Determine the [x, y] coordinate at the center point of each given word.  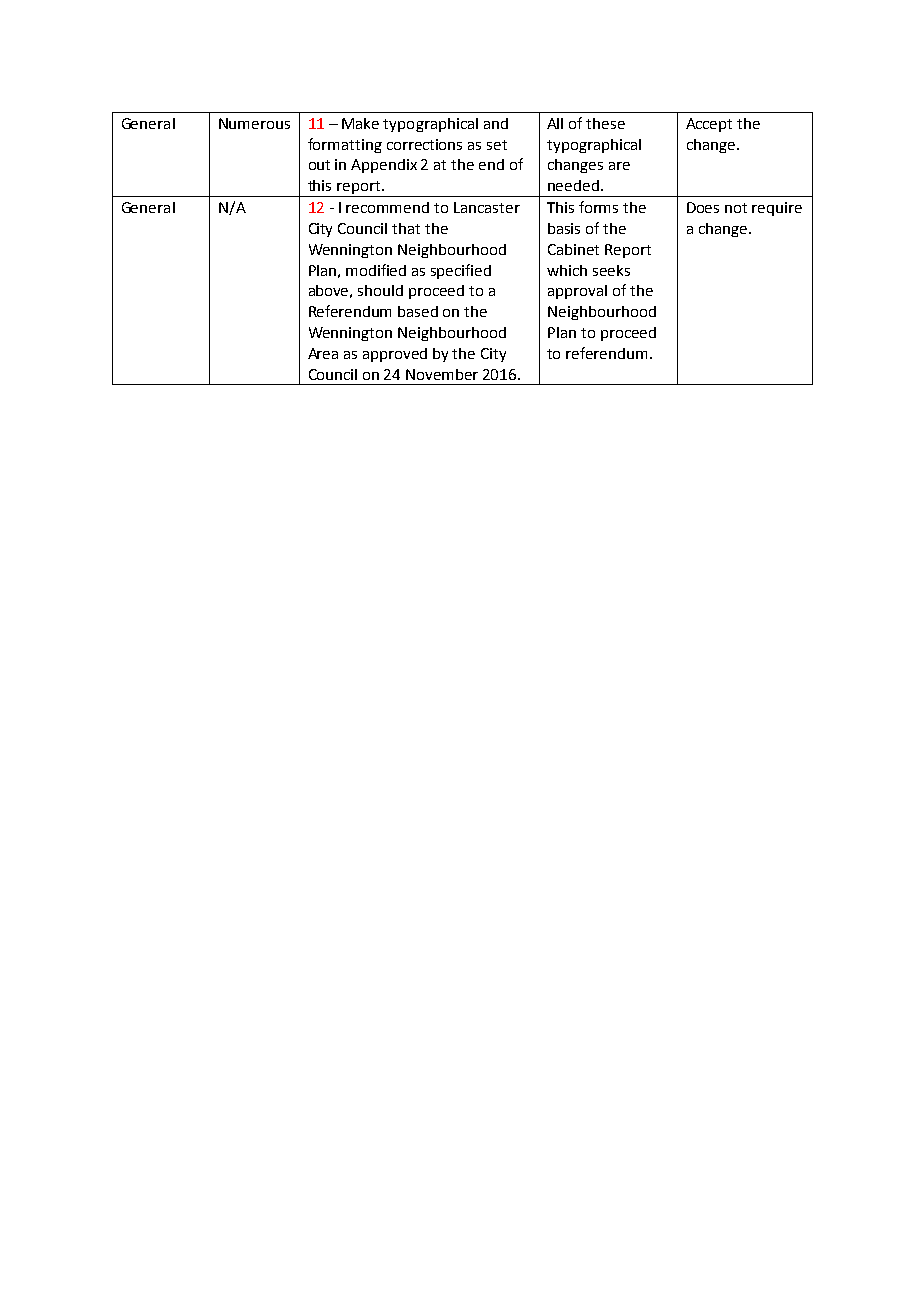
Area [323, 353]
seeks [611, 270]
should [380, 290]
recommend [387, 207]
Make [360, 123]
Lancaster [487, 207]
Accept [709, 125]
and [496, 123]
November [442, 374]
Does [703, 207]
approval [577, 292]
